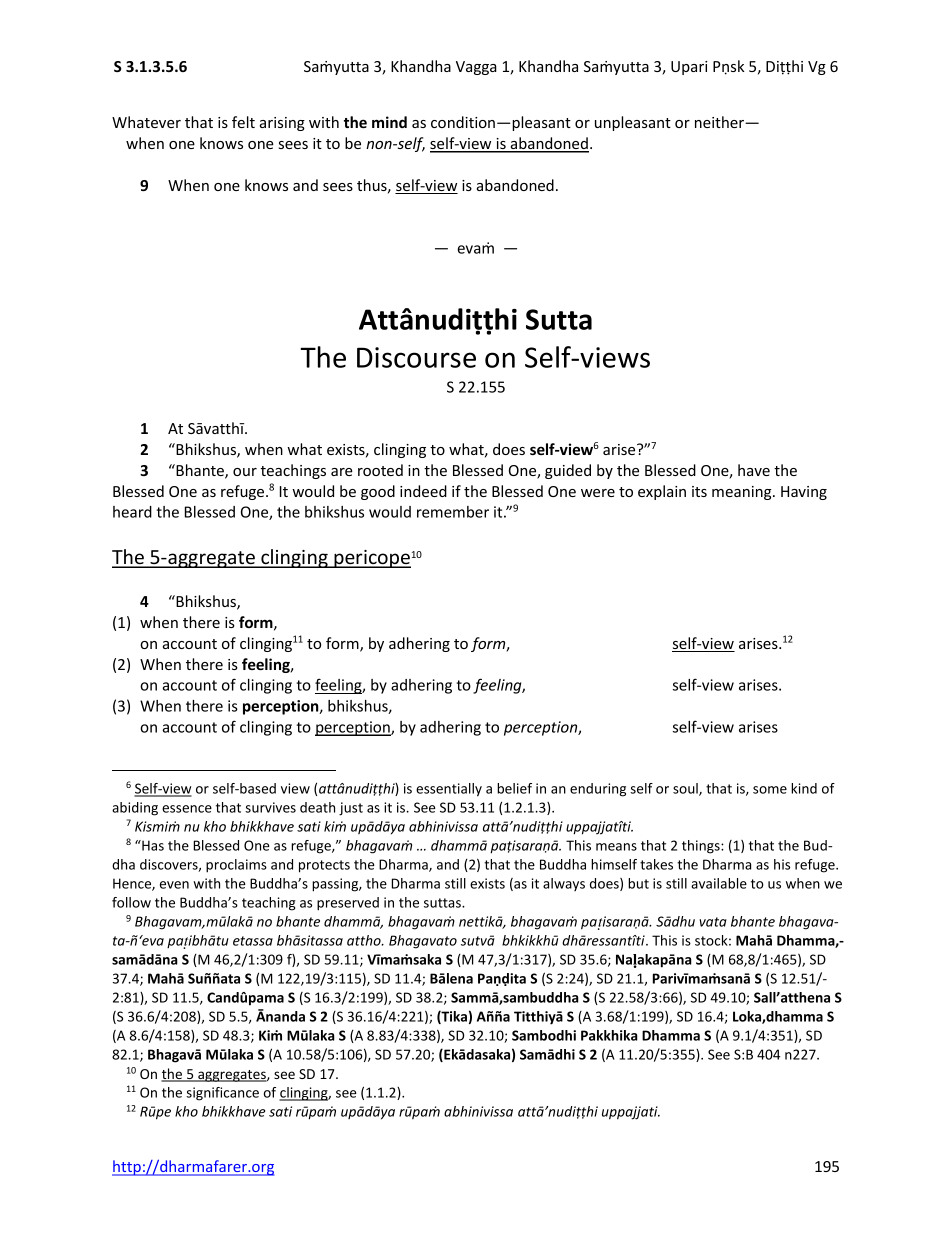 The height and width of the screenshot is (1233, 952). I want to click on preserved, so click(348, 904).
